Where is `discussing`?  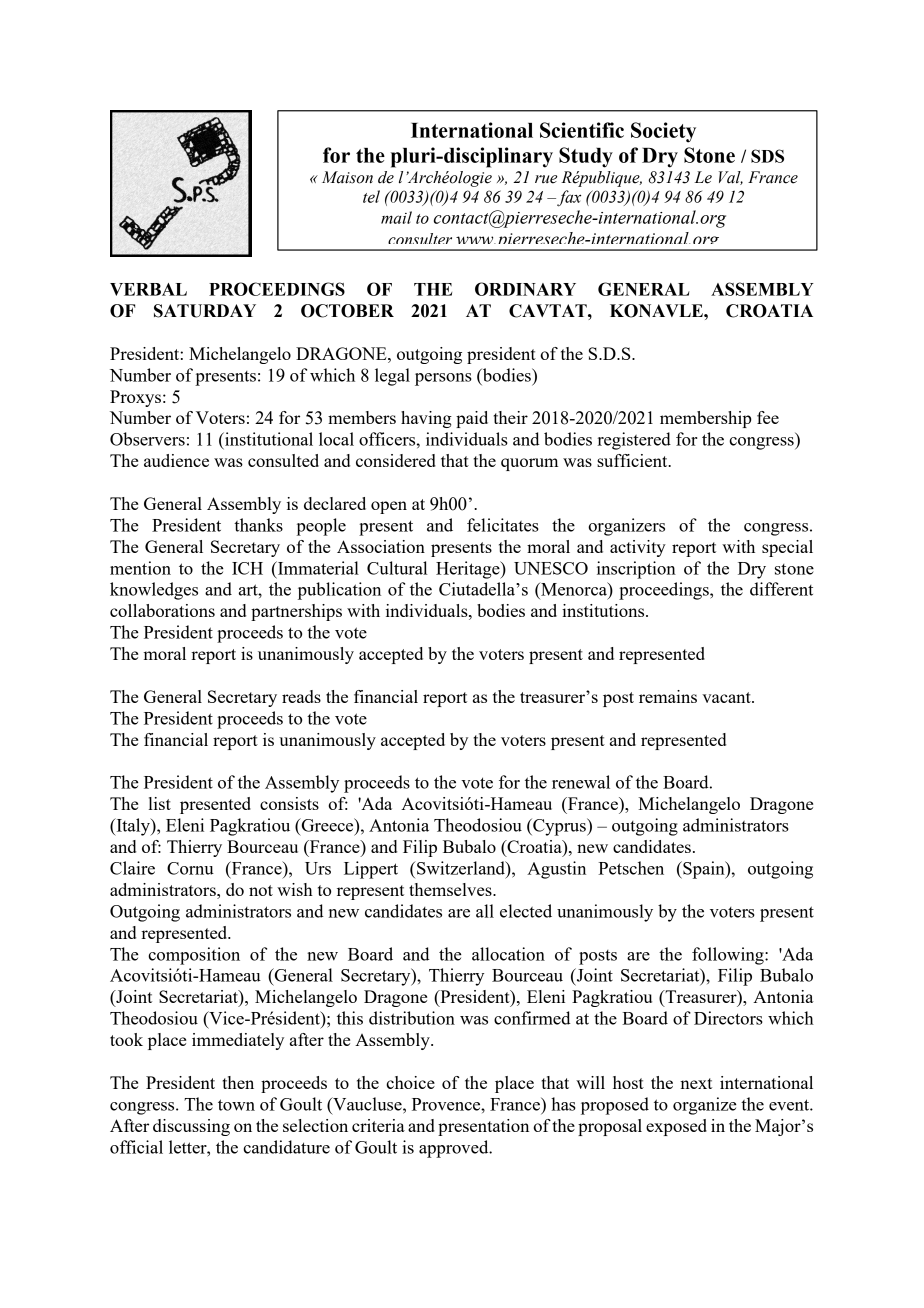
discussing is located at coordinates (191, 1127).
